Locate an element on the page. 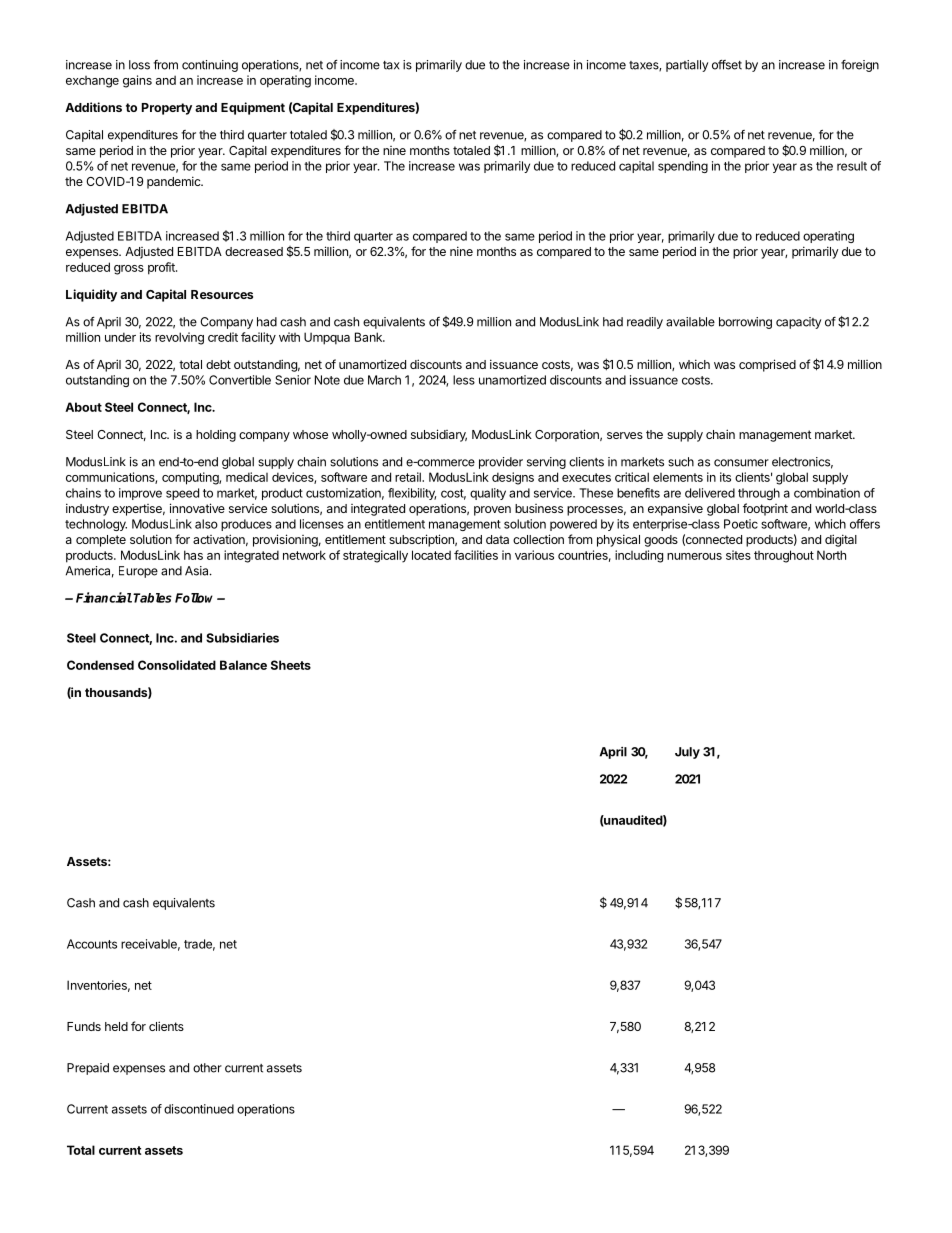 The height and width of the document is (1233, 952). Sheets is located at coordinates (291, 665).
